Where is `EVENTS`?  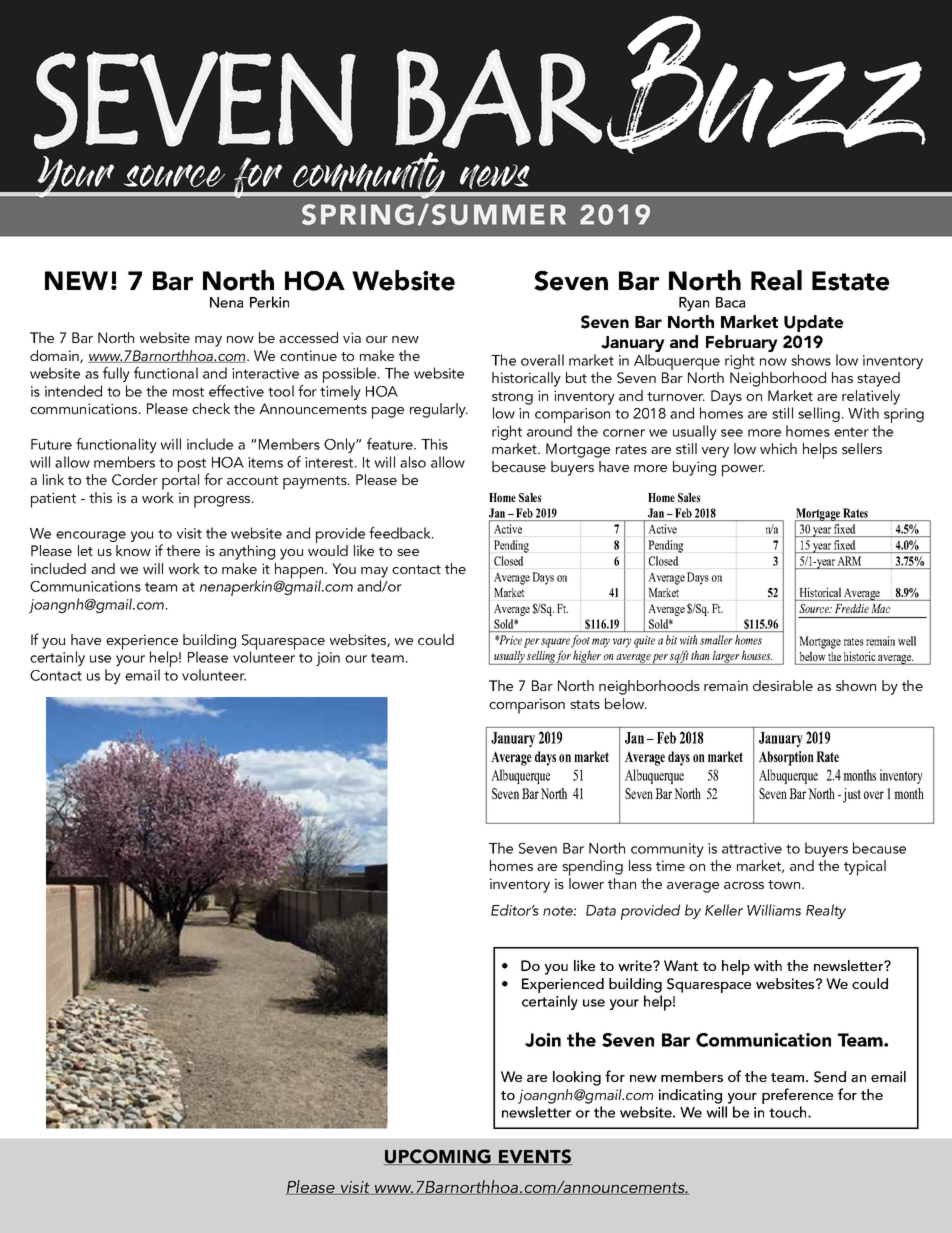 EVENTS is located at coordinates (534, 1157).
